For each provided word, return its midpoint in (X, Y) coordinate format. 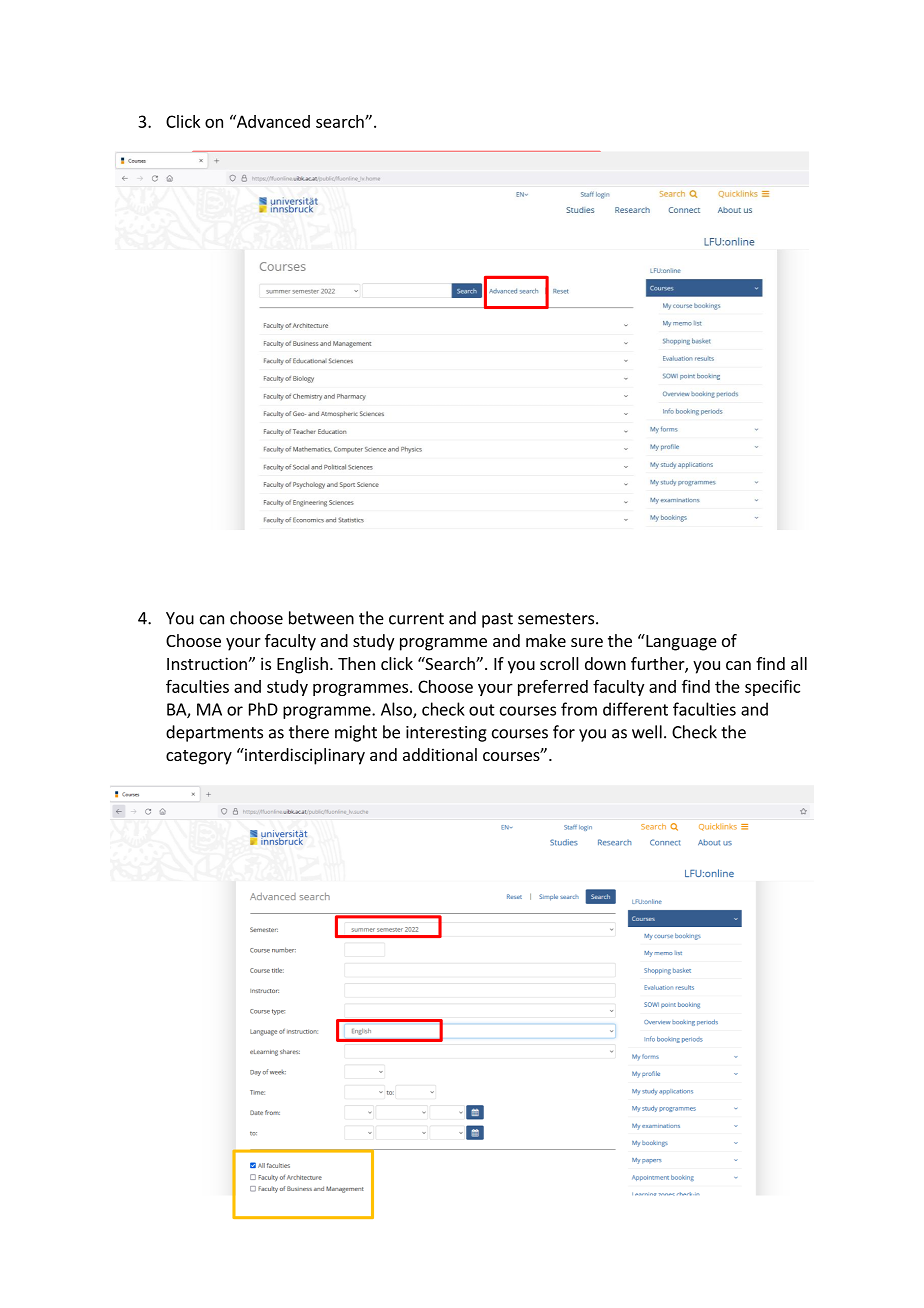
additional (440, 754)
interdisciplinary (304, 756)
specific (772, 687)
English (302, 665)
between (321, 618)
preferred (553, 687)
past (497, 620)
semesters (556, 619)
